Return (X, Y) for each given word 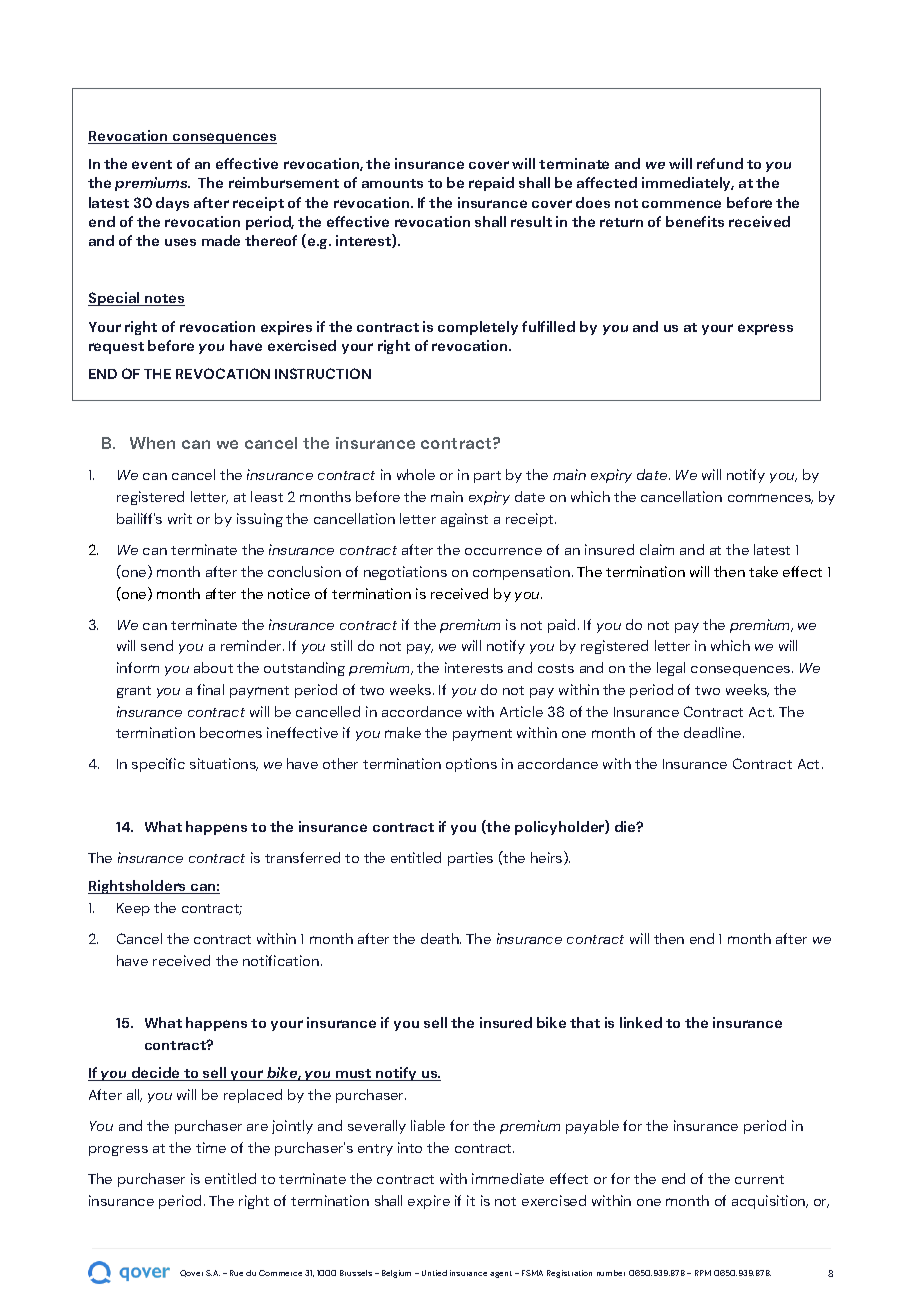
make (403, 732)
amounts (392, 183)
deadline (714, 732)
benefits (695, 221)
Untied (434, 1273)
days (172, 204)
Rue (236, 1273)
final (210, 689)
